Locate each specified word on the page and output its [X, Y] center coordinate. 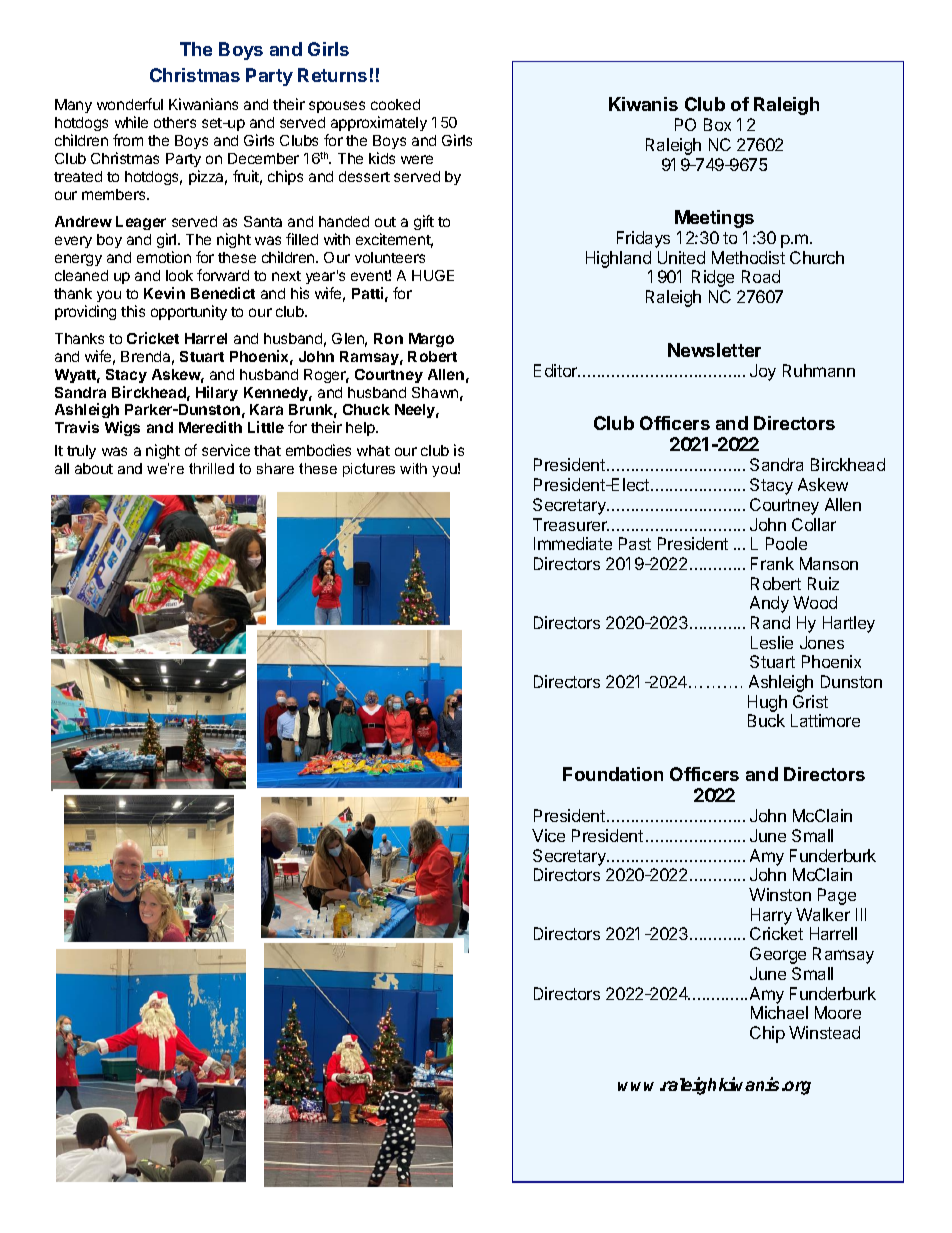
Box [717, 124]
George [778, 955]
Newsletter [714, 350]
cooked [395, 104]
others [175, 122]
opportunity [189, 312]
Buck [766, 720]
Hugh [767, 703]
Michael [779, 1012]
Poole [786, 543]
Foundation [613, 774]
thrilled [211, 468]
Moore [838, 1012]
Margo [431, 340]
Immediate [573, 543]
